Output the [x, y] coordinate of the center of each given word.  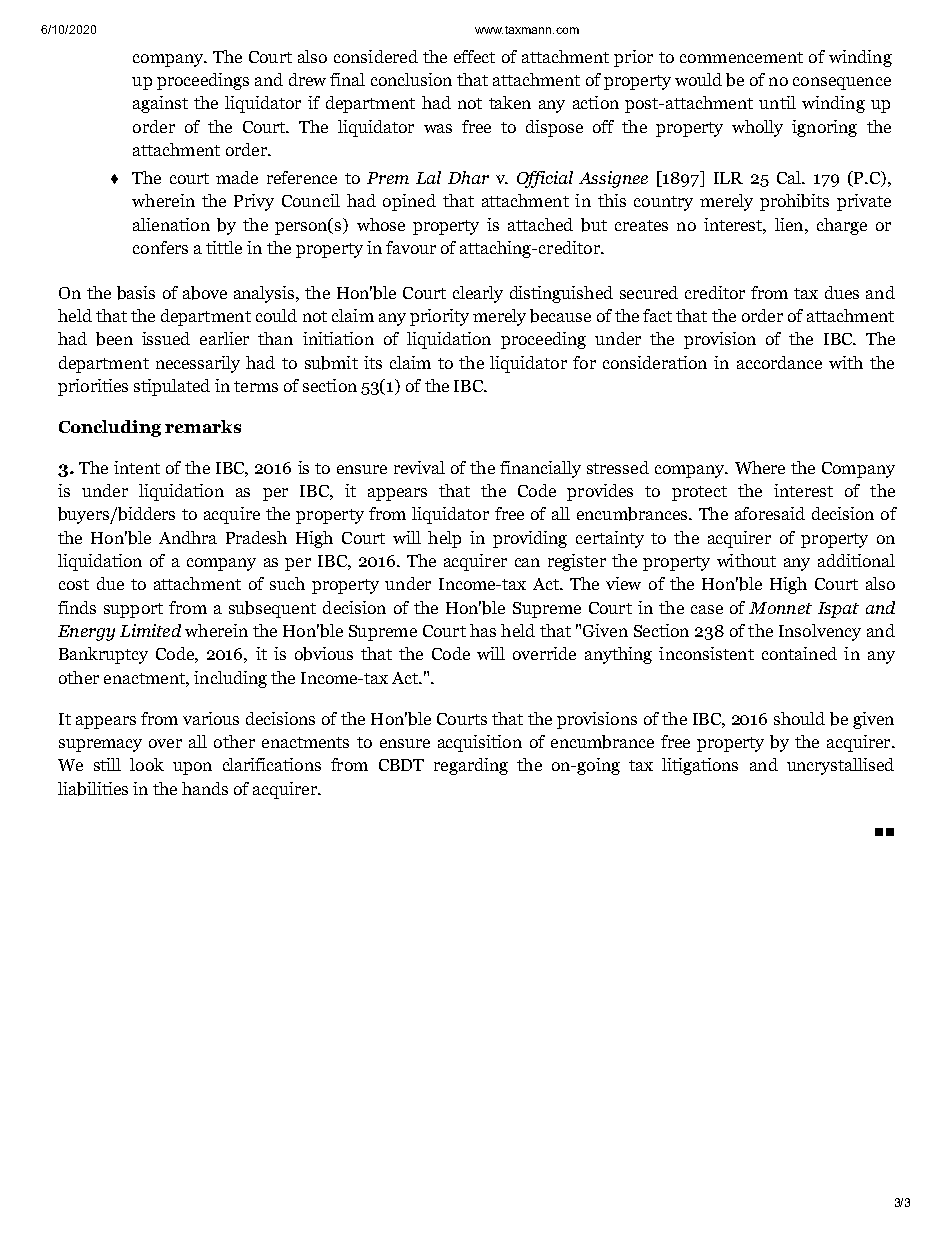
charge [842, 226]
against [160, 104]
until [777, 102]
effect [474, 56]
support [133, 610]
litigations [700, 766]
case [707, 609]
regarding [471, 766]
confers [160, 247]
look [147, 764]
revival [419, 467]
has [483, 630]
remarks [203, 426]
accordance [779, 362]
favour [411, 247]
